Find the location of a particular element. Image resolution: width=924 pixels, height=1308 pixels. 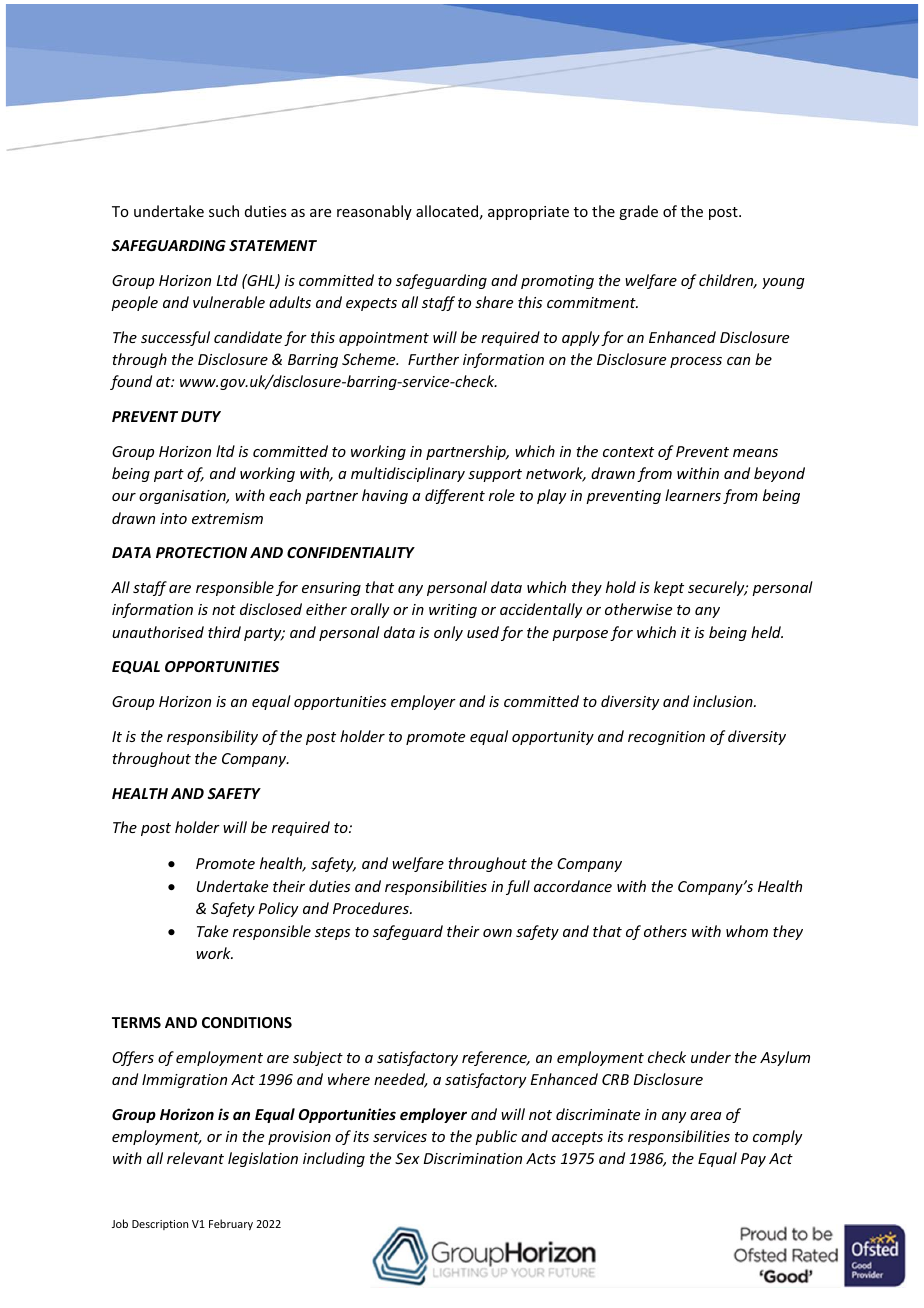

relevant is located at coordinates (195, 1158).
